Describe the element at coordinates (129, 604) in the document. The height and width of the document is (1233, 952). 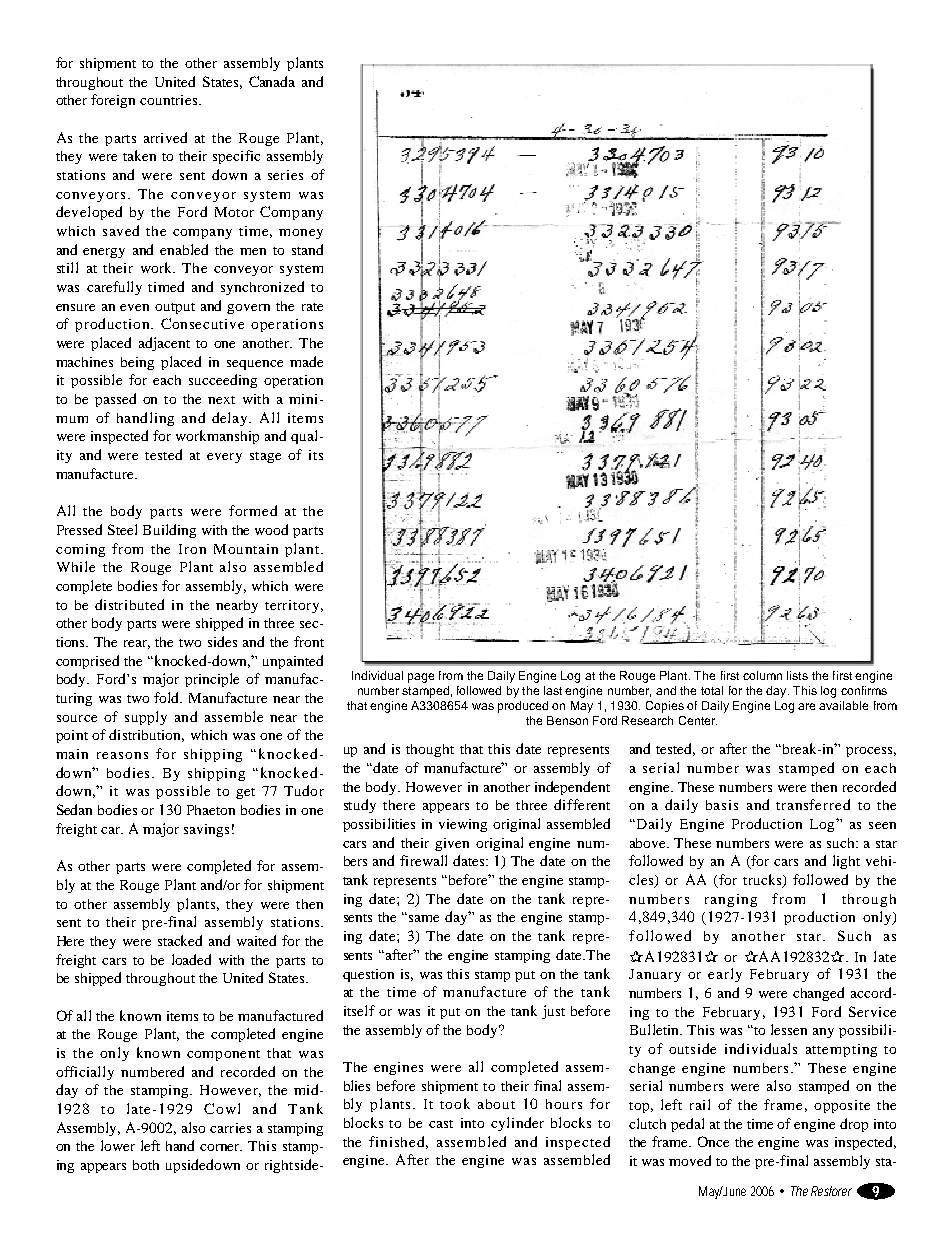
I see `distributed` at that location.
